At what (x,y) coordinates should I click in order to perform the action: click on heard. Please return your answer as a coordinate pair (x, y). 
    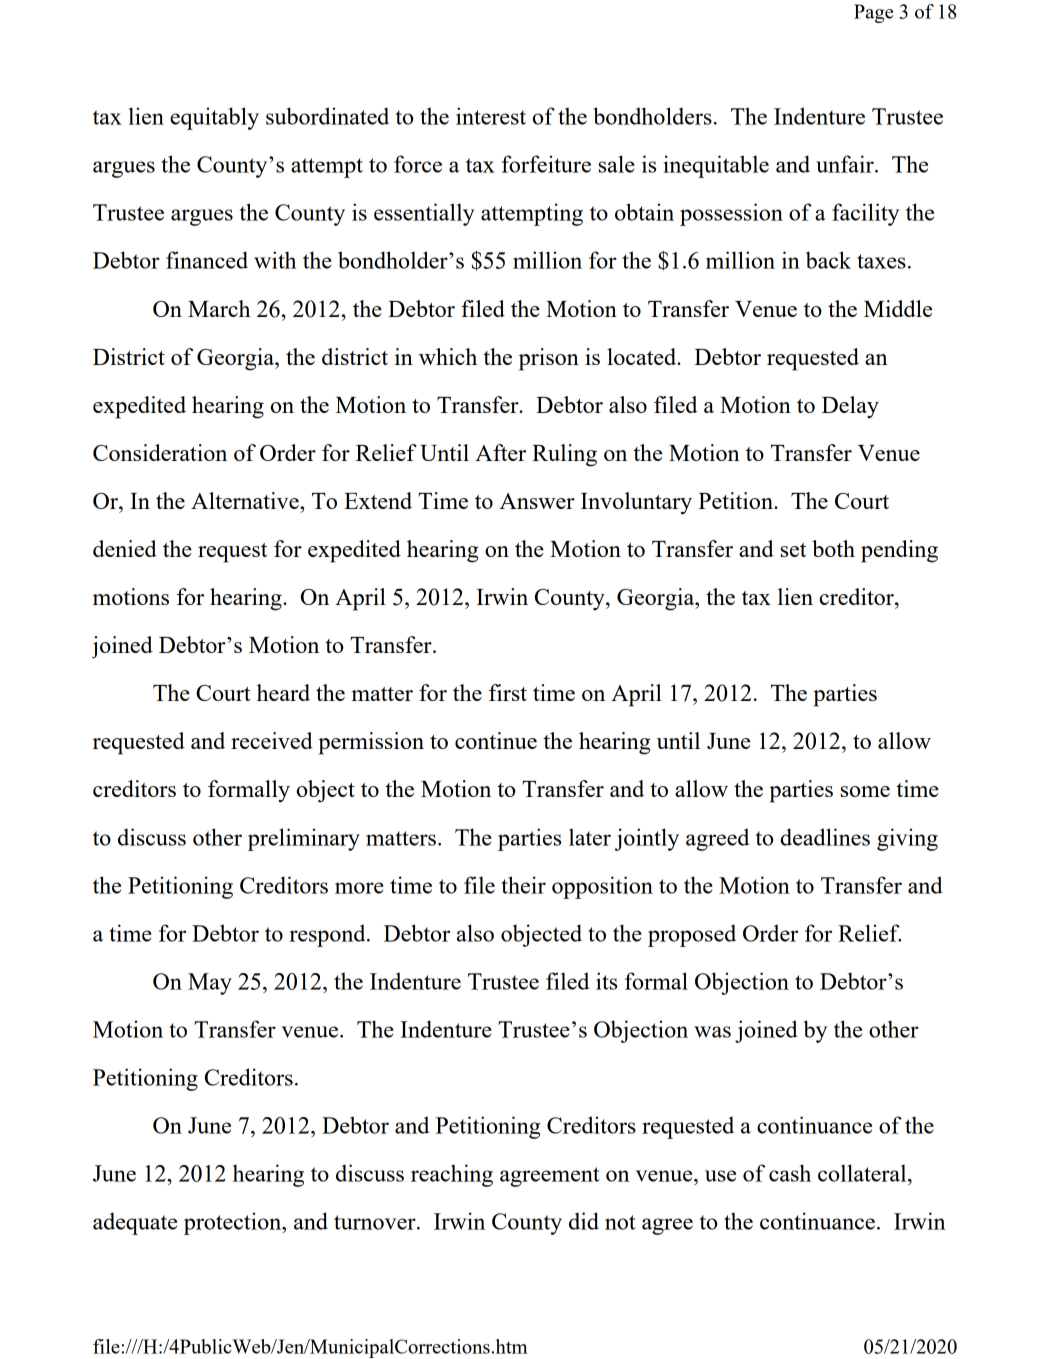
    Looking at the image, I should click on (283, 692).
